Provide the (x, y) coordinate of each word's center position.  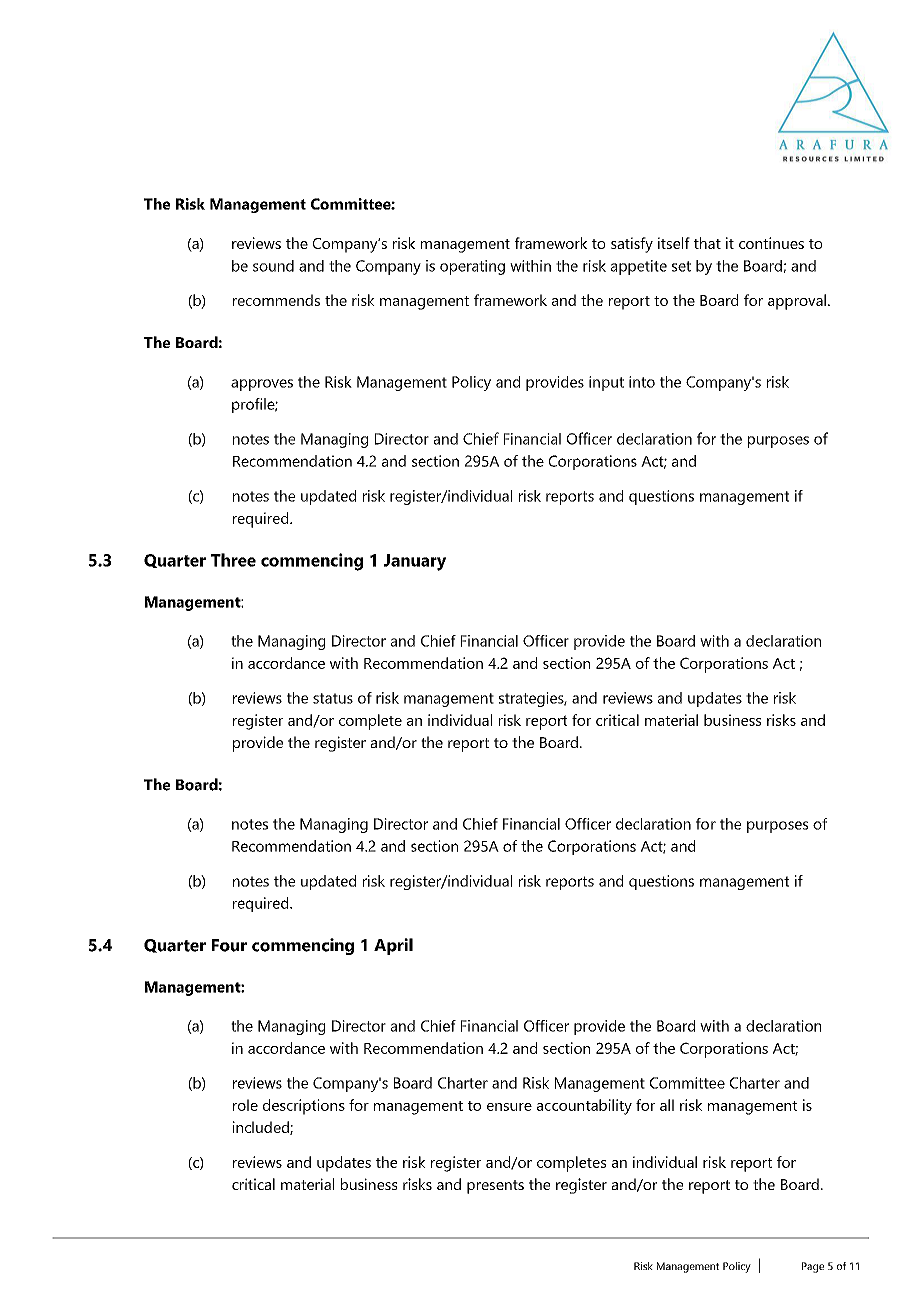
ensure (509, 1107)
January (415, 562)
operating (472, 267)
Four (229, 945)
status (333, 698)
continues (771, 243)
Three (233, 560)
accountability (584, 1107)
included (262, 1128)
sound (273, 266)
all (667, 1105)
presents (495, 1187)
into (642, 382)
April (393, 946)
